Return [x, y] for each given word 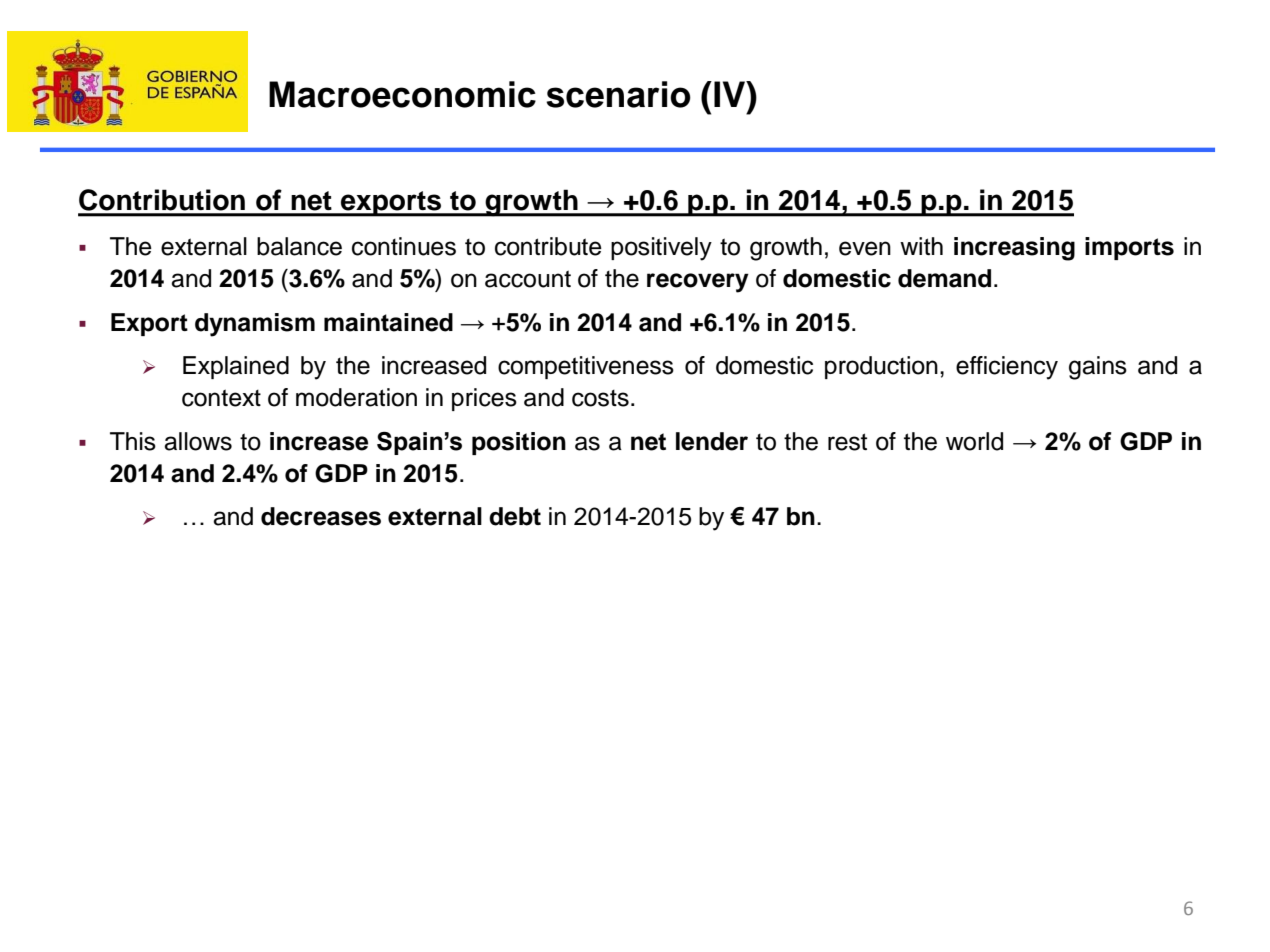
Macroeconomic [402, 94]
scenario [618, 94]
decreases [321, 516]
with [921, 246]
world [974, 441]
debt [515, 516]
